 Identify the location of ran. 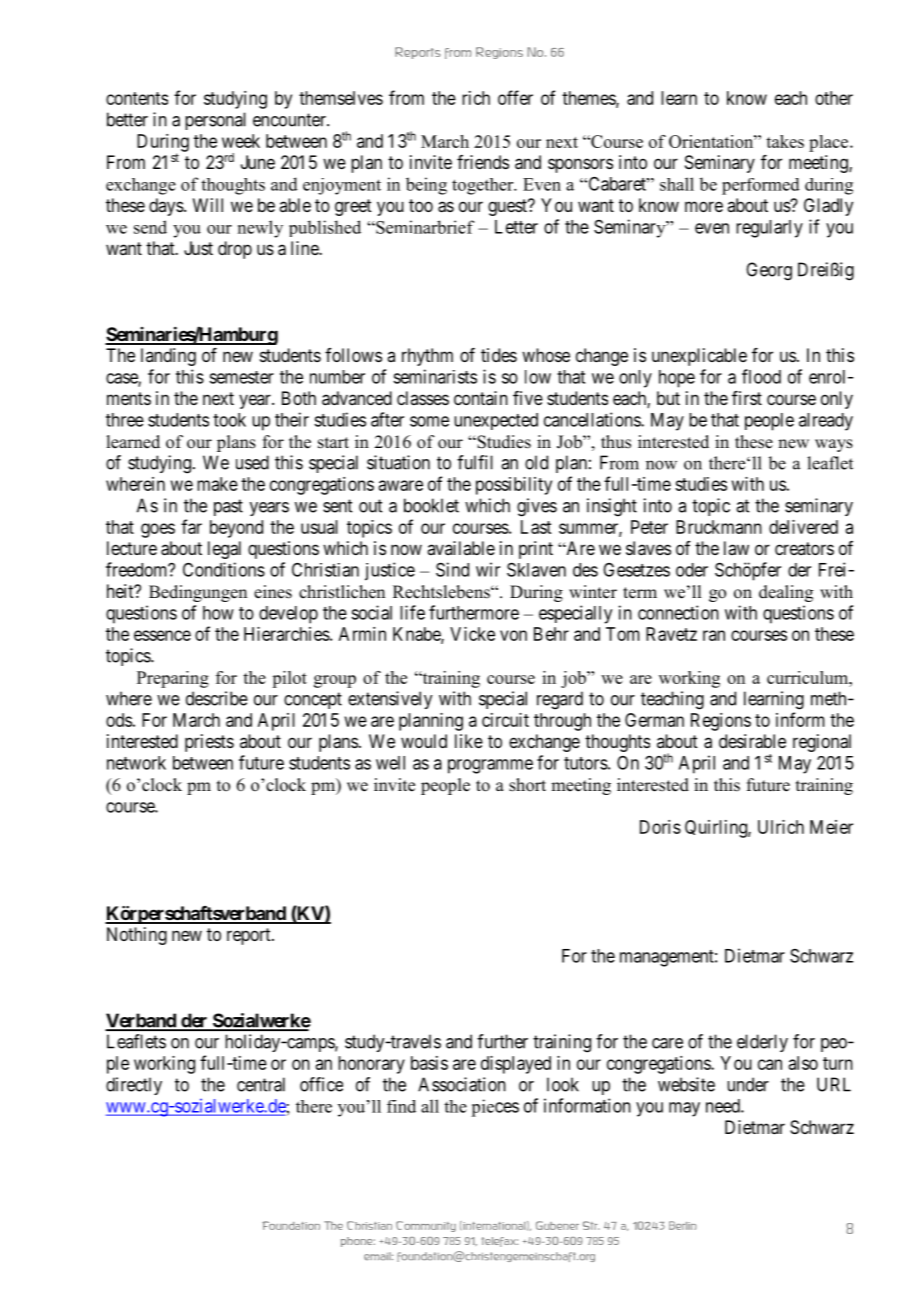
(714, 635).
